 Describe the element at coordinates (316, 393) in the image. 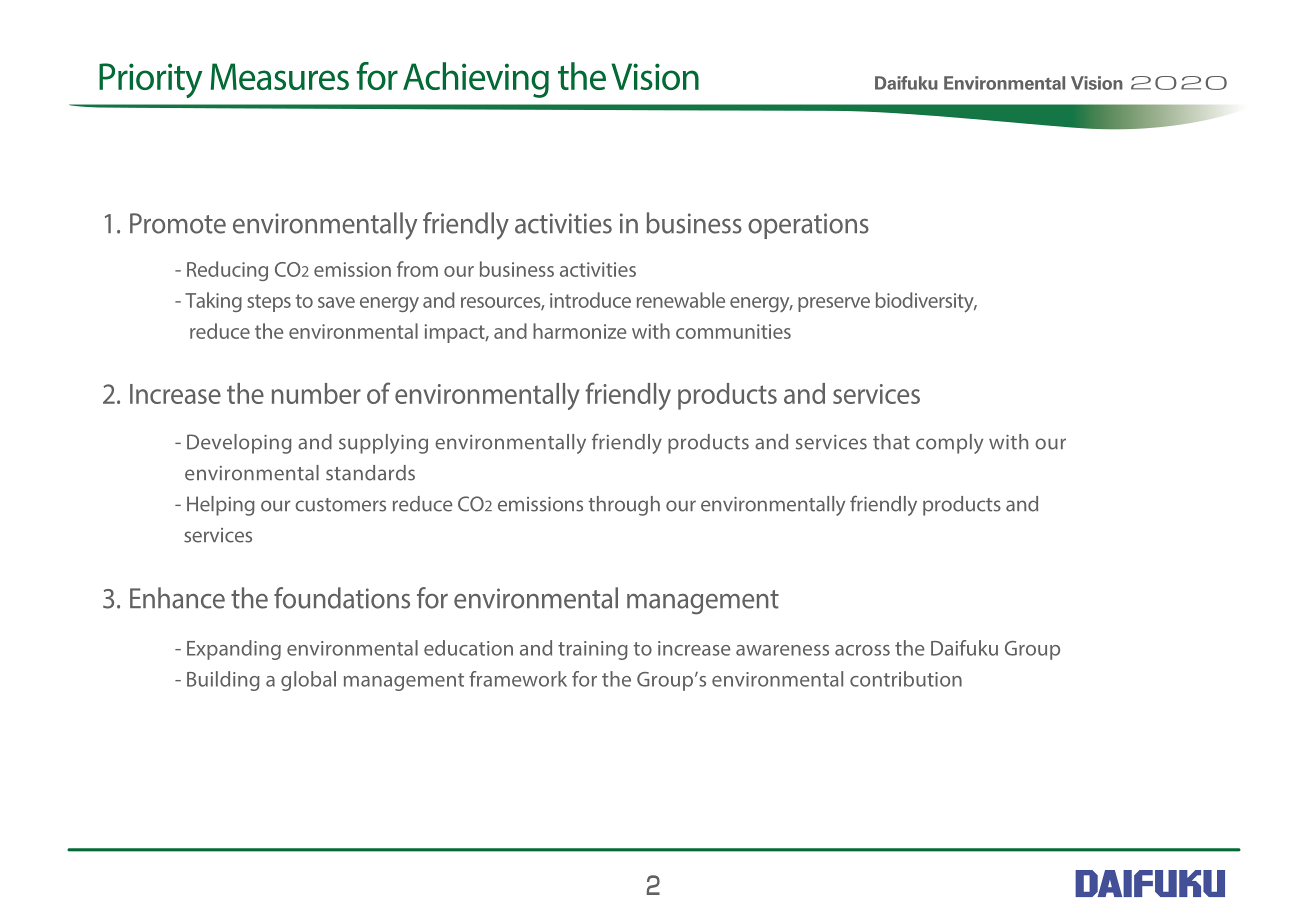

I see `number` at that location.
